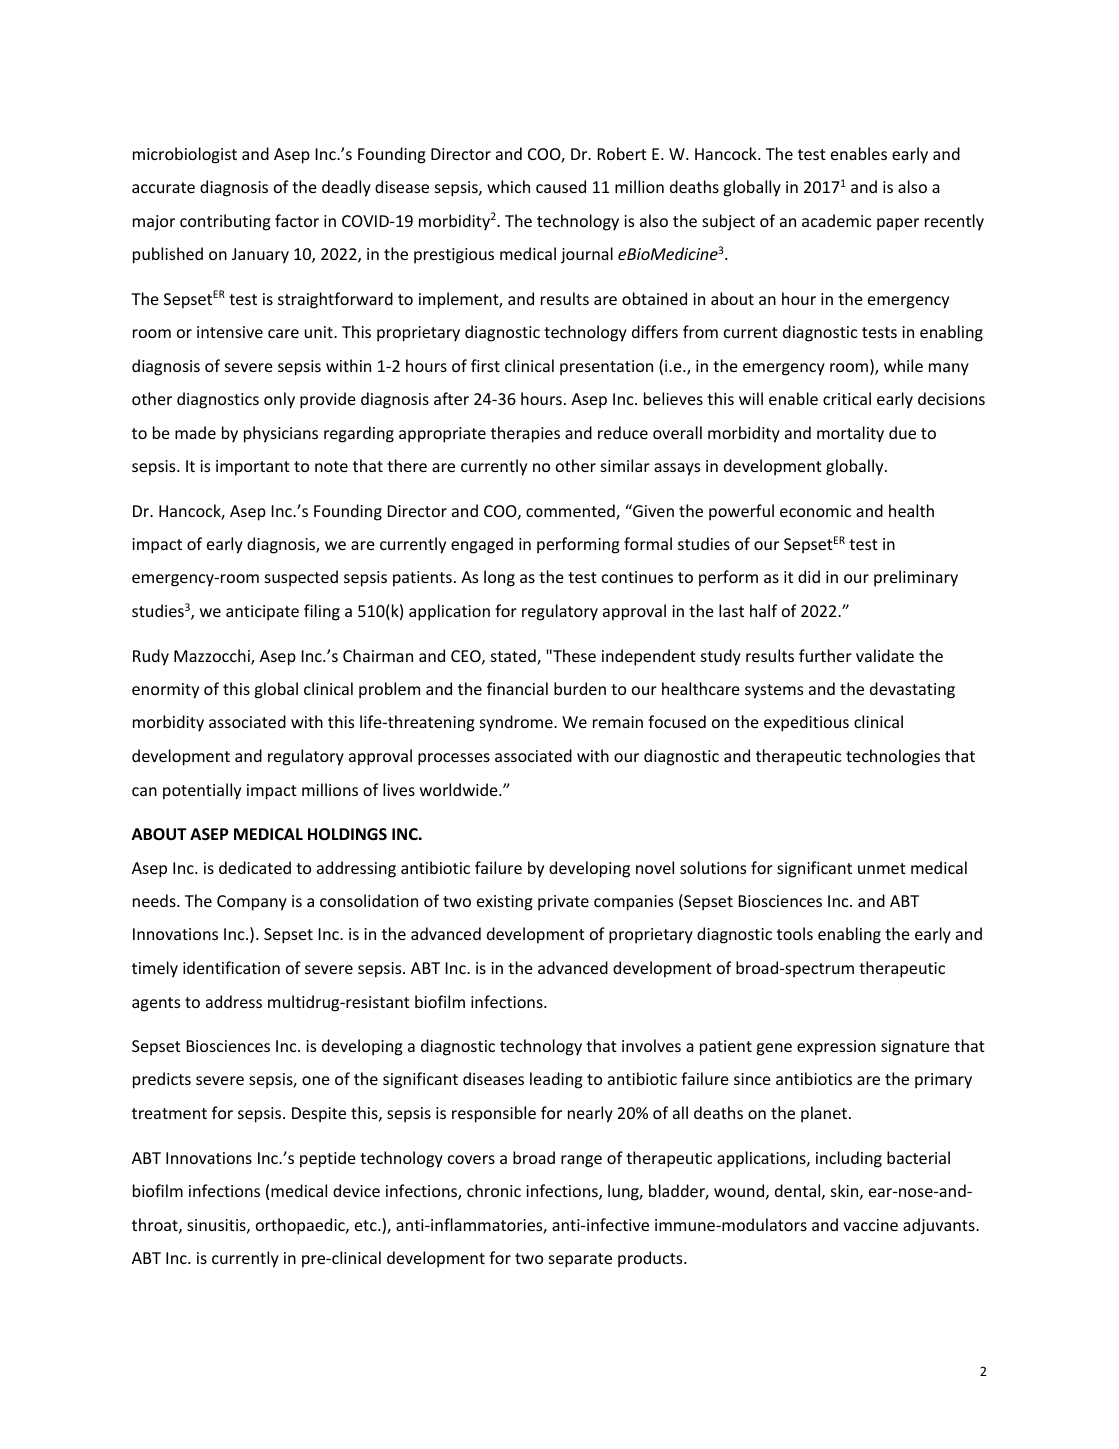 Image resolution: width=1119 pixels, height=1449 pixels. I want to click on identification, so click(231, 967).
